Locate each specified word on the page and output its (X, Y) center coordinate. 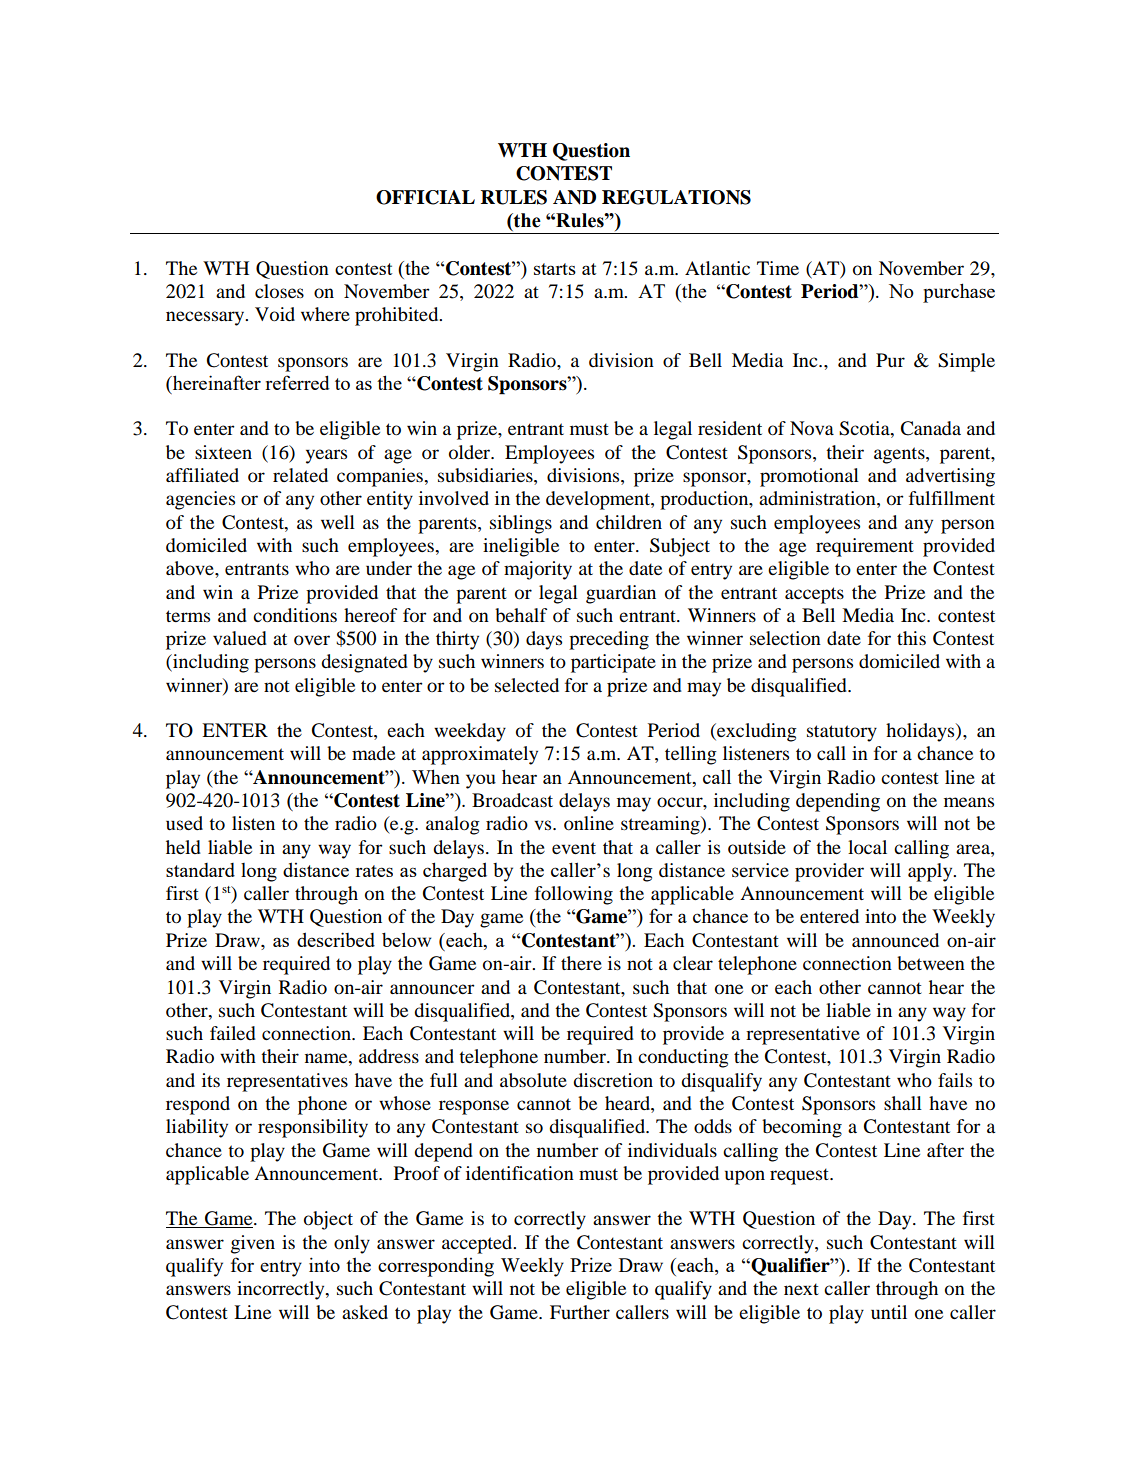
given (253, 1244)
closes (279, 291)
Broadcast (512, 800)
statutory (842, 733)
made (373, 753)
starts (555, 269)
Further (580, 1312)
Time (778, 268)
